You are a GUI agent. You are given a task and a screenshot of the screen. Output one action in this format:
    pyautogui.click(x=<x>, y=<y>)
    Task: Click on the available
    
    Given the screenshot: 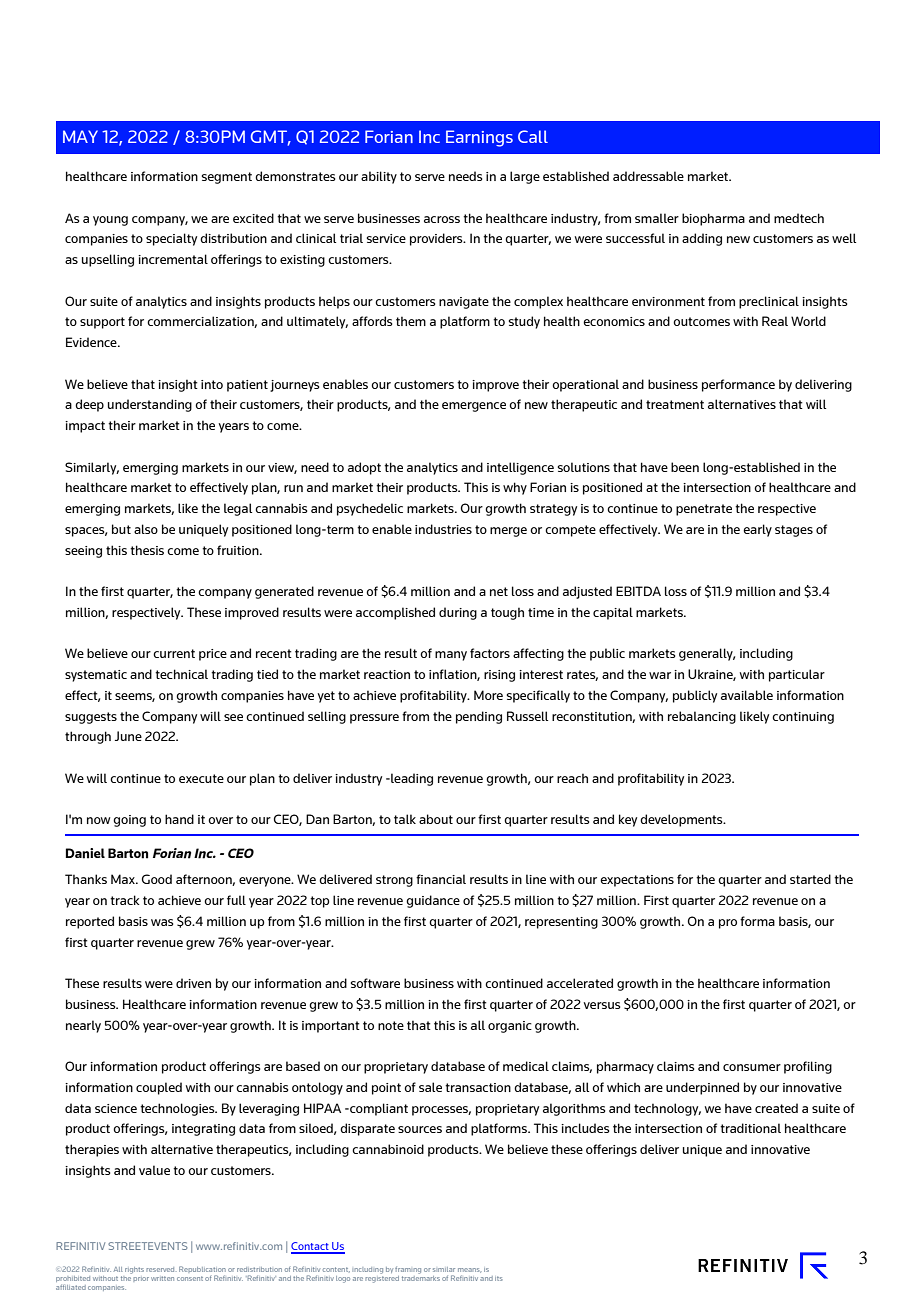 What is the action you would take?
    pyautogui.click(x=747, y=695)
